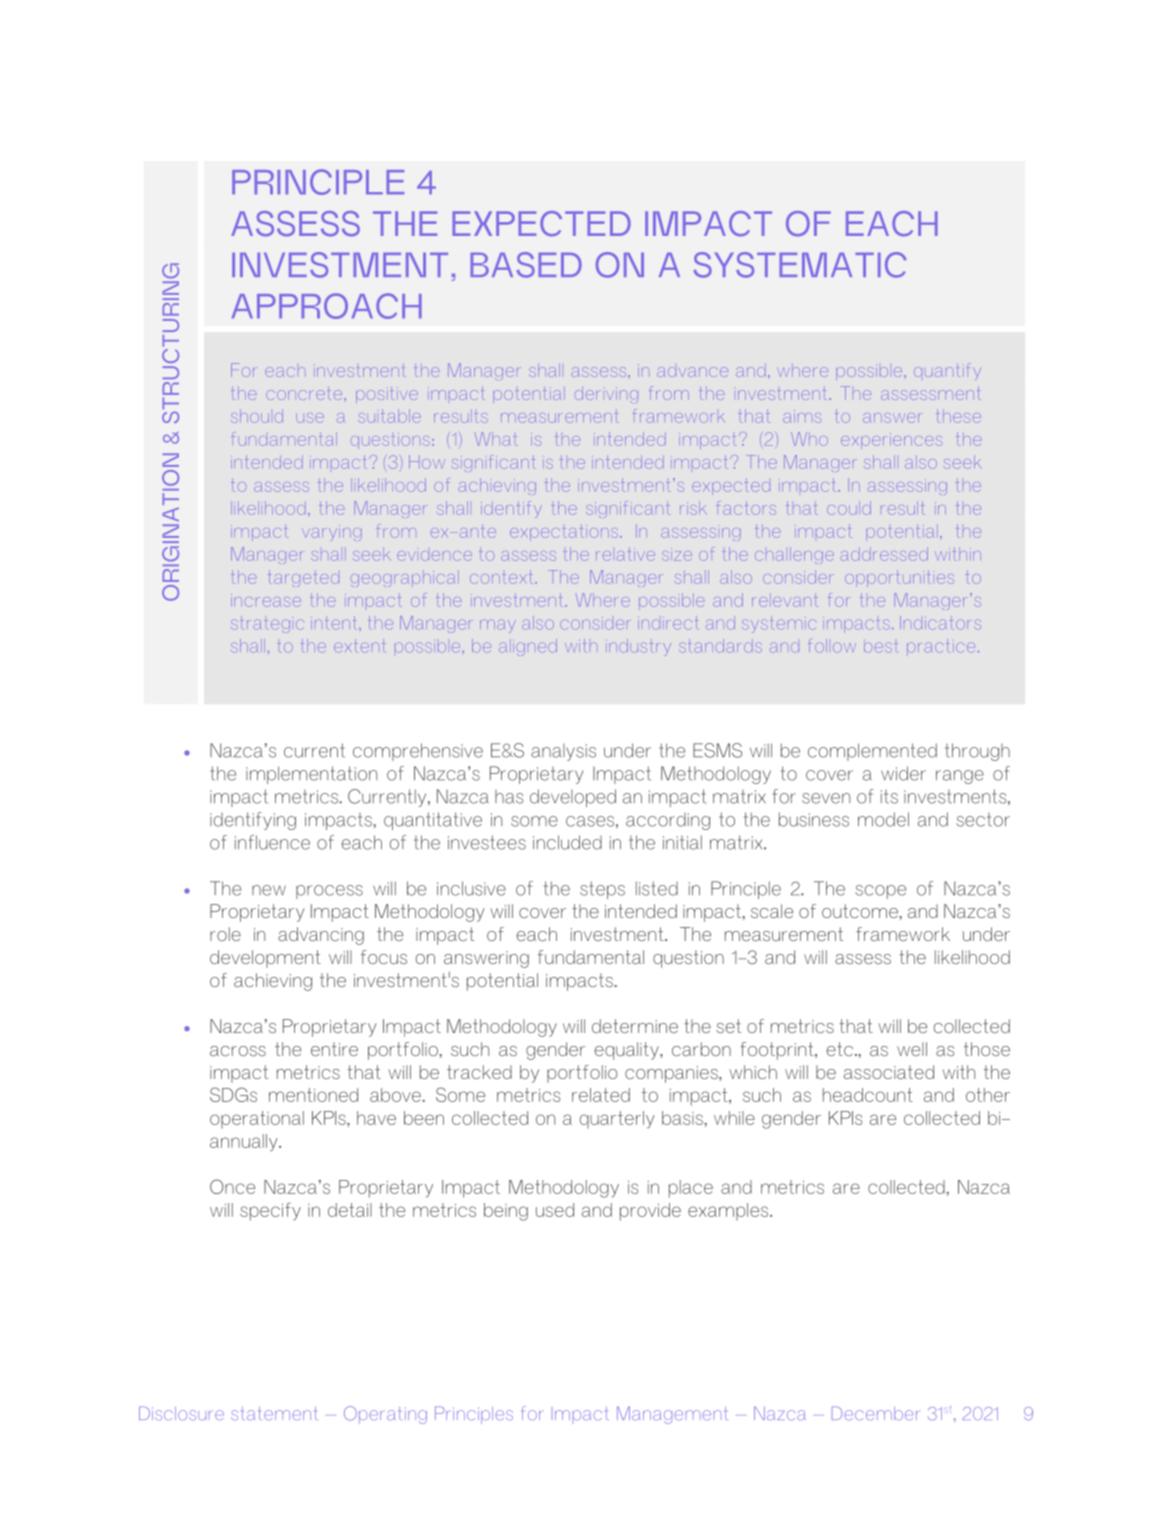 The image size is (1172, 1516). Describe the element at coordinates (800, 265) in the screenshot. I see `SYSTEMATIC` at that location.
